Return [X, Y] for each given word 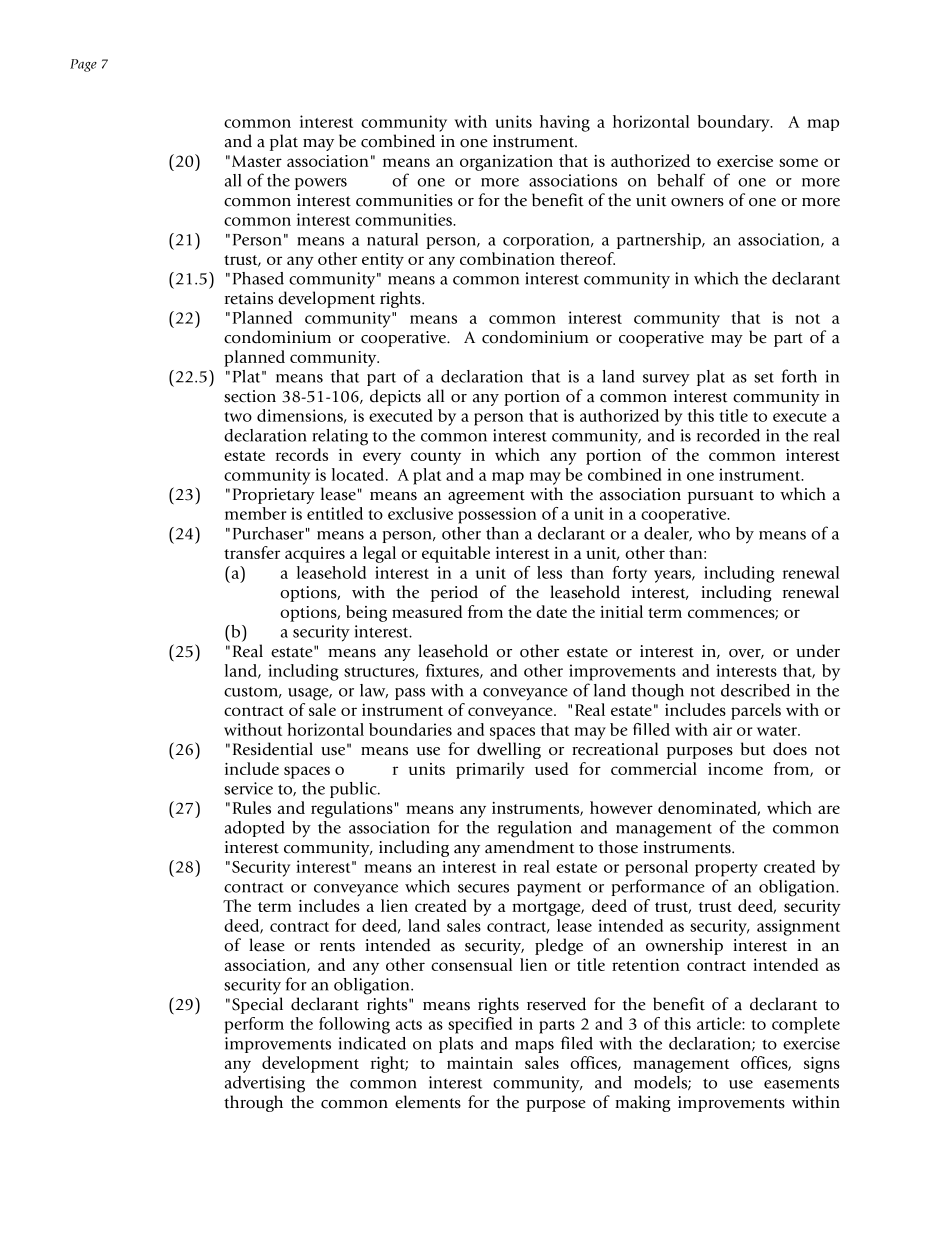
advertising [265, 1084]
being [366, 613]
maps [534, 1047]
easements [801, 1083]
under [818, 651]
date [551, 611]
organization [506, 163]
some [798, 162]
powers [321, 184]
